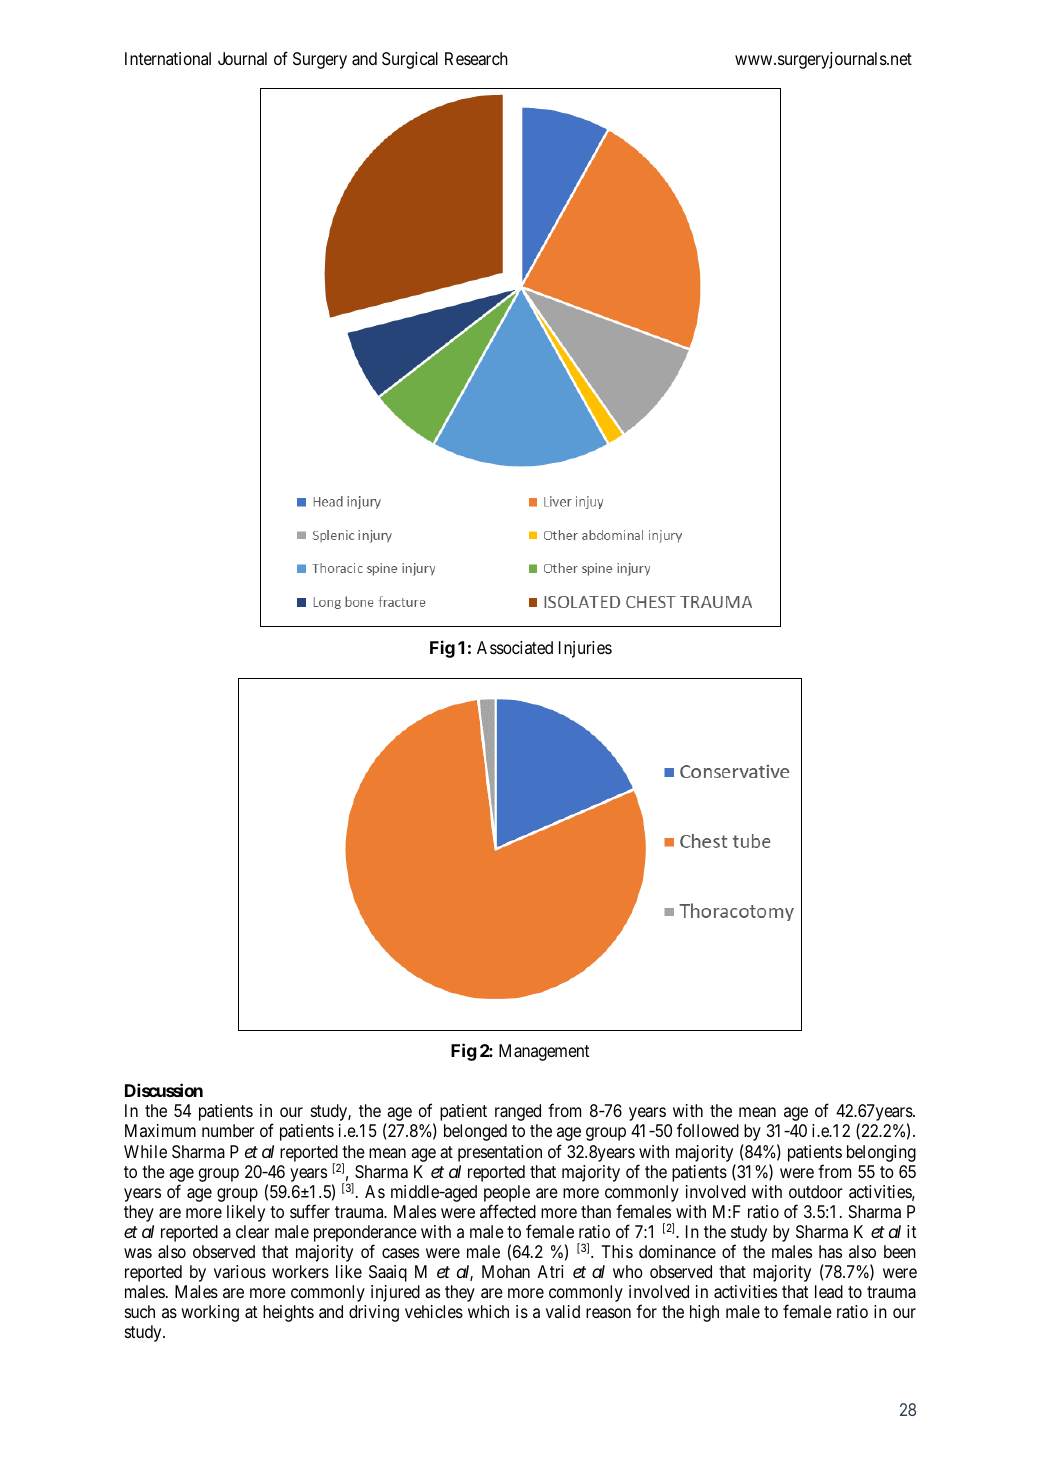 The height and width of the page is (1470, 1040). I want to click on Research, so click(476, 58).
